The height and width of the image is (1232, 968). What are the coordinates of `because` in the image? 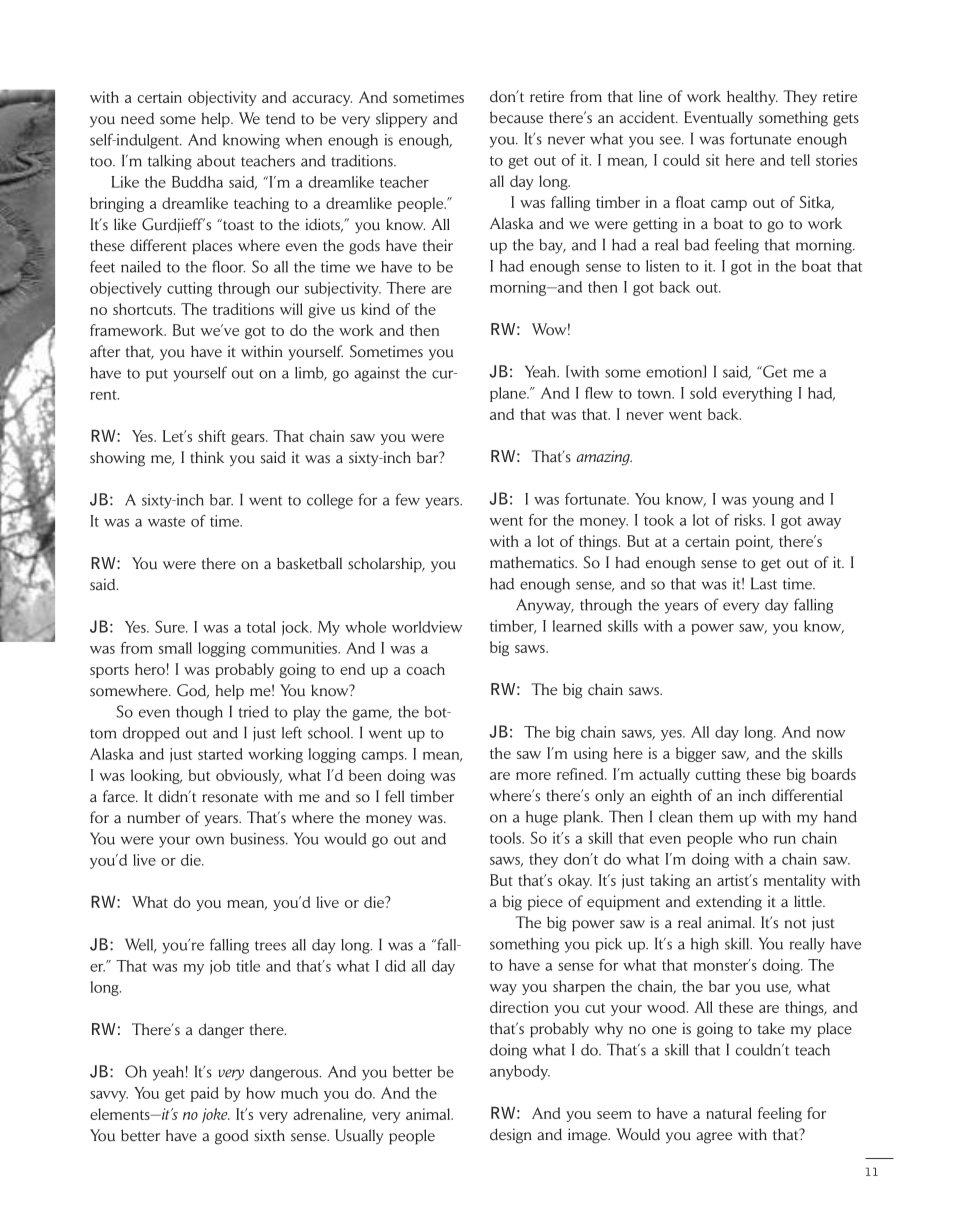 It's located at (516, 117).
